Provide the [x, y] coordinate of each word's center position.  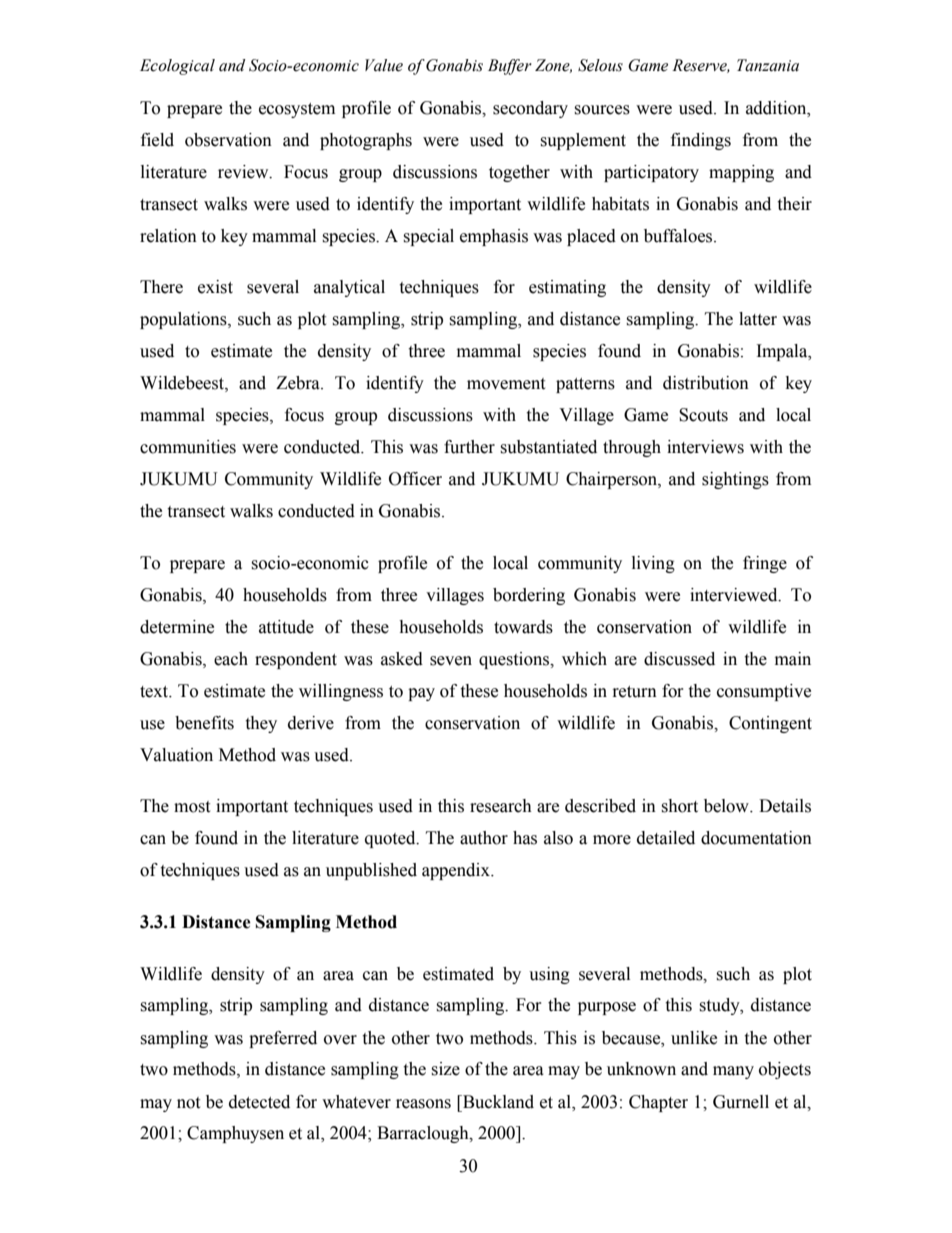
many [733, 1072]
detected [259, 1102]
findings [701, 141]
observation [228, 140]
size [445, 1069]
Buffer [510, 67]
